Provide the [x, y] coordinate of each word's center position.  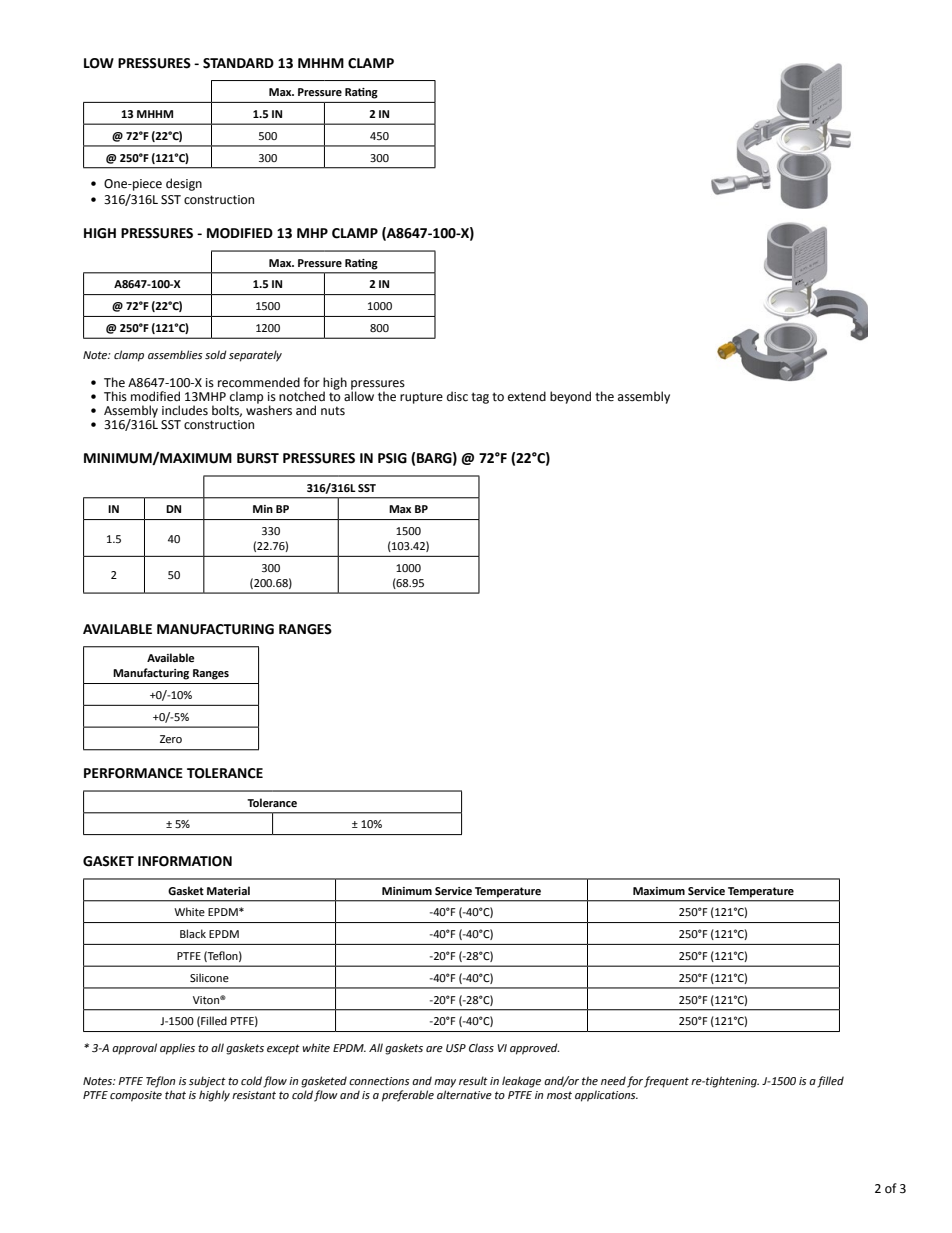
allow [359, 395]
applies [177, 1049]
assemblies [175, 354]
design [184, 184]
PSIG [392, 458]
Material [228, 890]
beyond [570, 397]
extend [527, 396]
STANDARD [238, 63]
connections [379, 1081]
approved [534, 1049]
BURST [258, 458]
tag [480, 398]
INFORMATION [185, 861]
